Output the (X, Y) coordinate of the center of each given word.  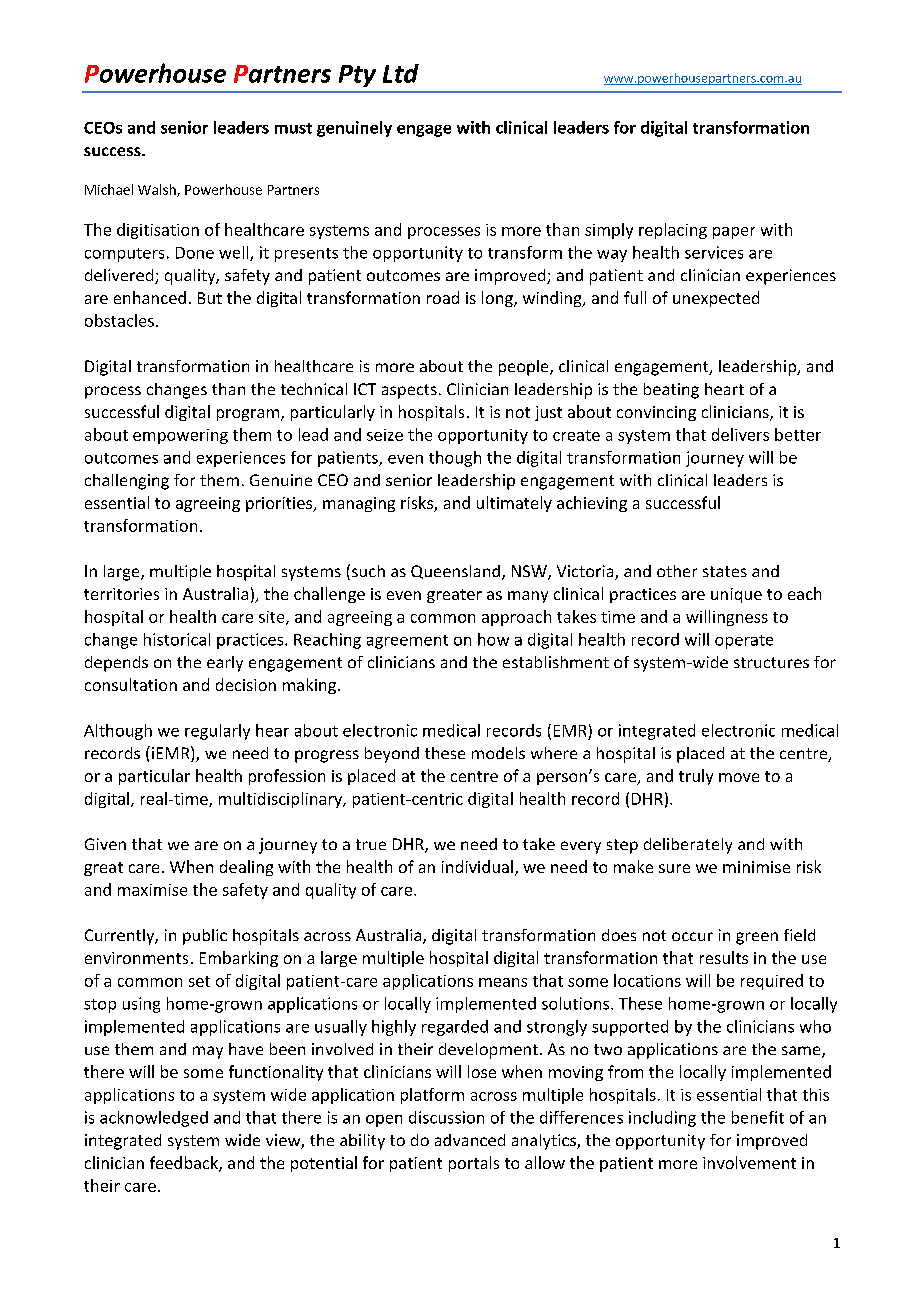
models (498, 753)
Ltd (401, 73)
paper (734, 233)
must (293, 128)
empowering (180, 436)
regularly (217, 732)
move (739, 777)
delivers (740, 434)
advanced (470, 1140)
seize (385, 435)
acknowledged (154, 1119)
